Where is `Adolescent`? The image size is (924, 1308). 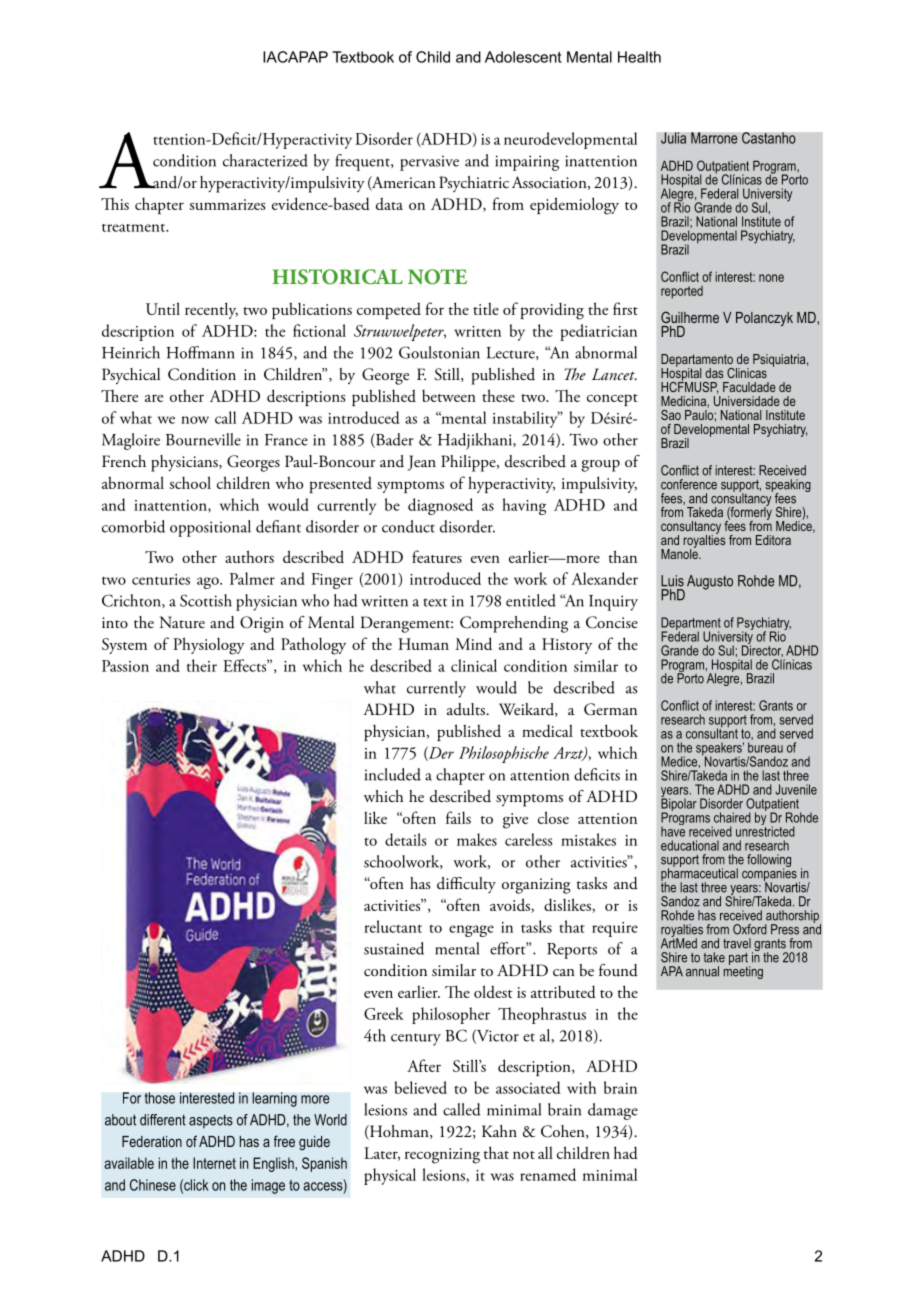 Adolescent is located at coordinates (523, 57).
